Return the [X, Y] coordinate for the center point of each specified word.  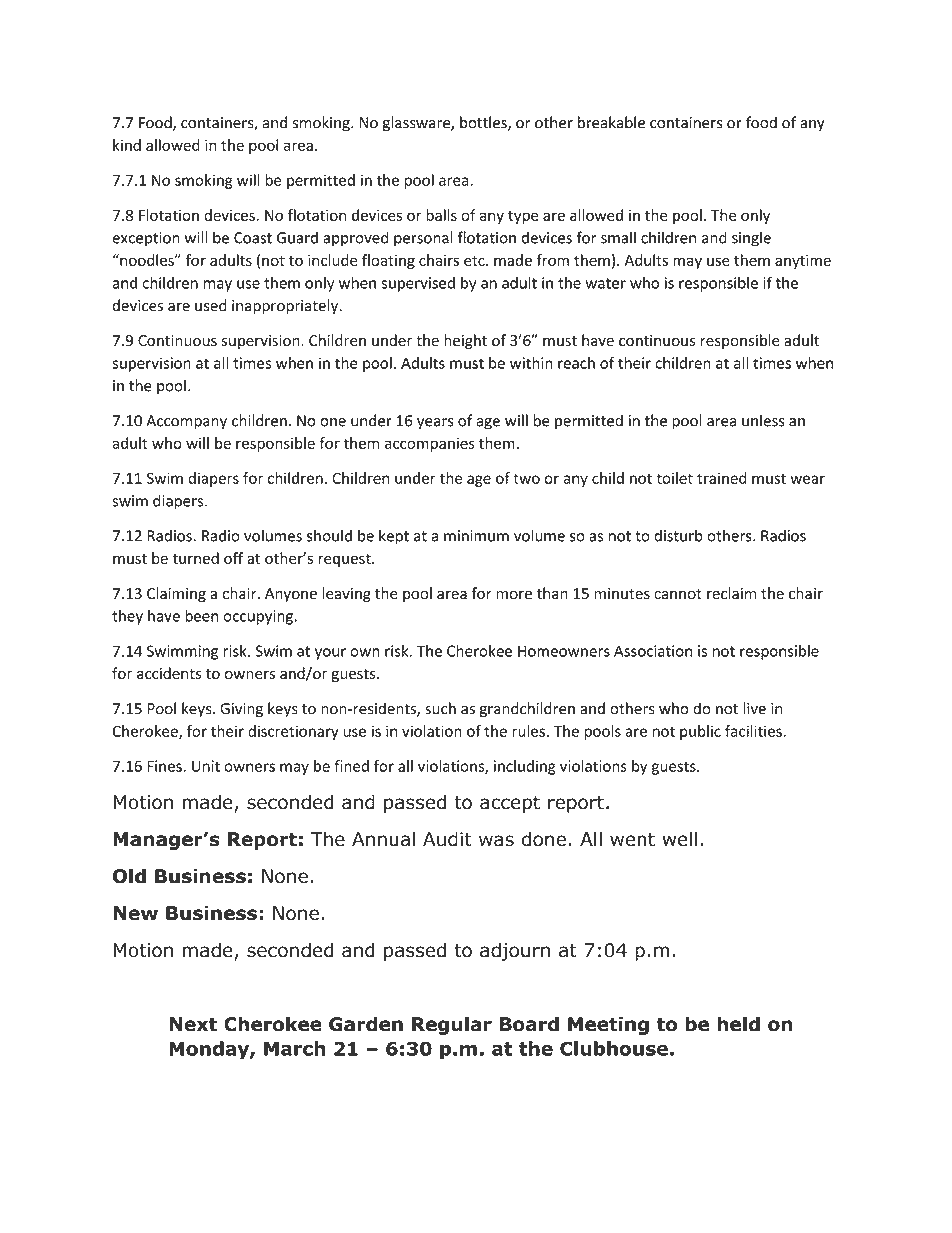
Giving [241, 710]
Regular [452, 1025]
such [440, 708]
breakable [611, 122]
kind [127, 145]
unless [763, 420]
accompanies [430, 444]
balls [441, 215]
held [738, 1024]
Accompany [186, 422]
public [700, 732]
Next [193, 1024]
